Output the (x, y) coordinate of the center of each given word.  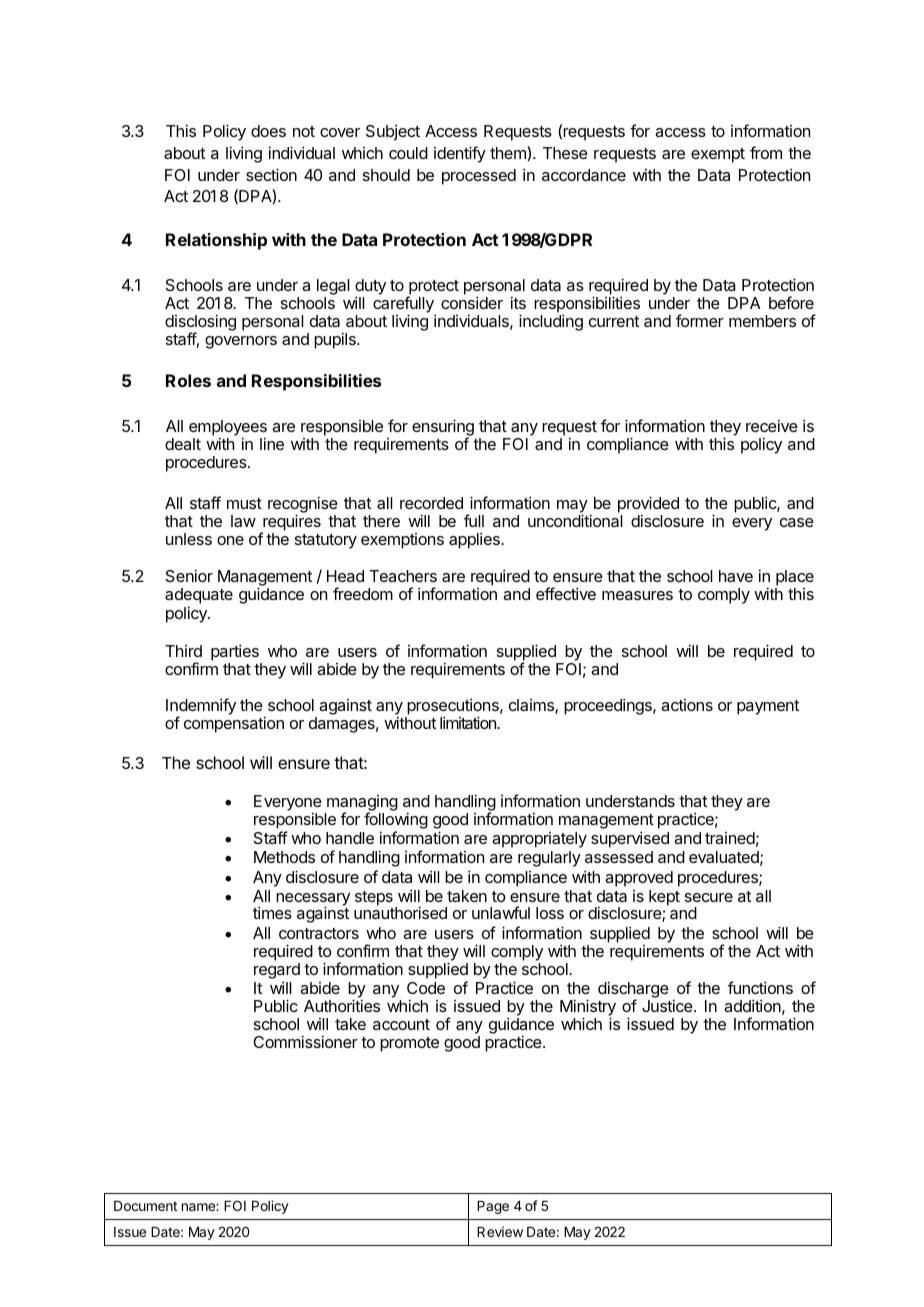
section (271, 174)
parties (235, 652)
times (272, 912)
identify (460, 154)
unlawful (501, 912)
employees (228, 429)
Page (493, 1207)
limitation (469, 722)
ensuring (443, 428)
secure (709, 897)
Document (145, 1206)
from (766, 152)
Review (500, 1231)
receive (772, 425)
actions (687, 705)
